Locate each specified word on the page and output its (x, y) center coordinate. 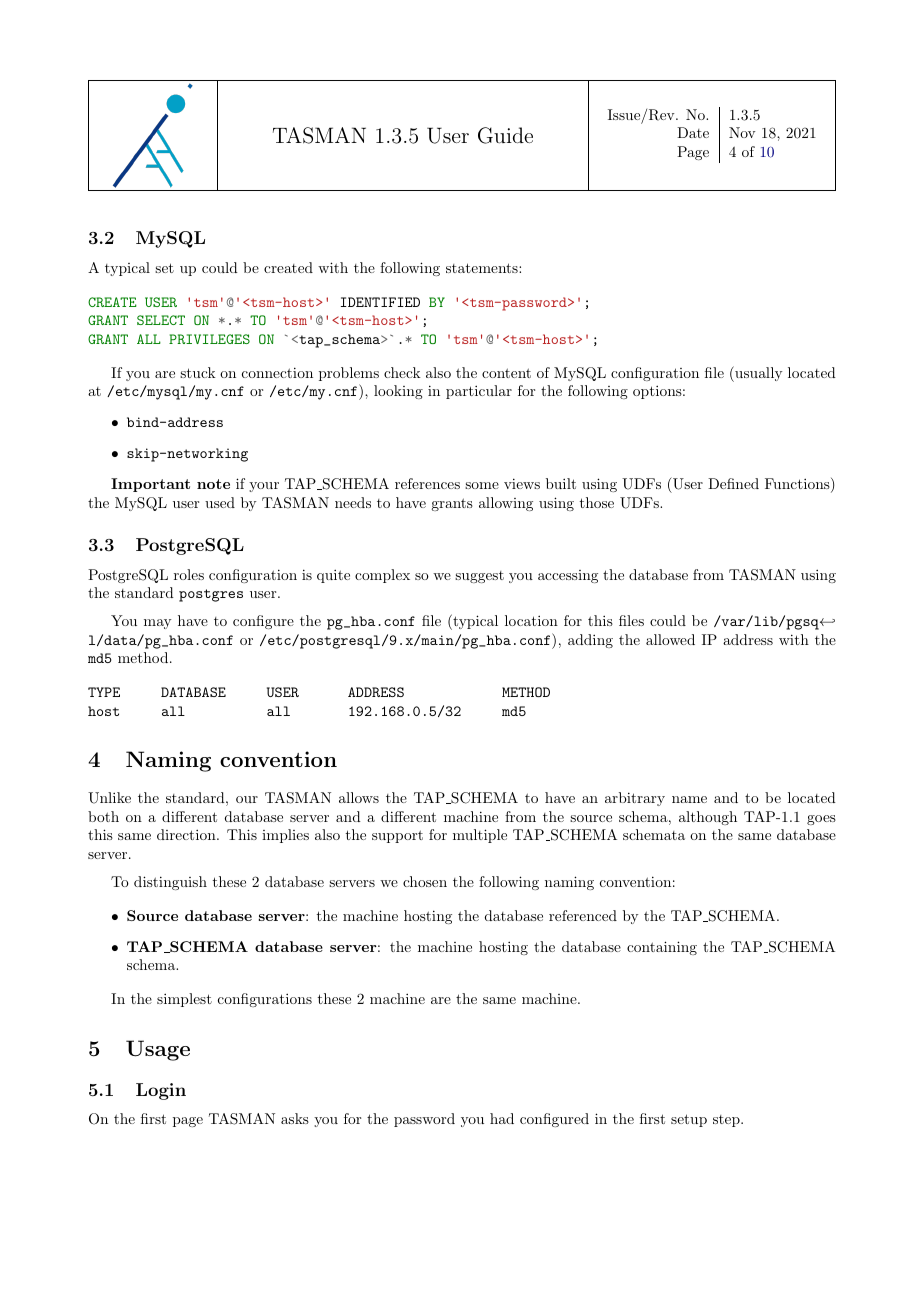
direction (187, 834)
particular (479, 392)
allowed (670, 639)
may (157, 624)
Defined (733, 483)
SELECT (161, 320)
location (531, 620)
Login (161, 1091)
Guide (505, 135)
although (708, 818)
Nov (742, 132)
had (502, 1118)
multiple (480, 836)
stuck (198, 372)
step (727, 1121)
